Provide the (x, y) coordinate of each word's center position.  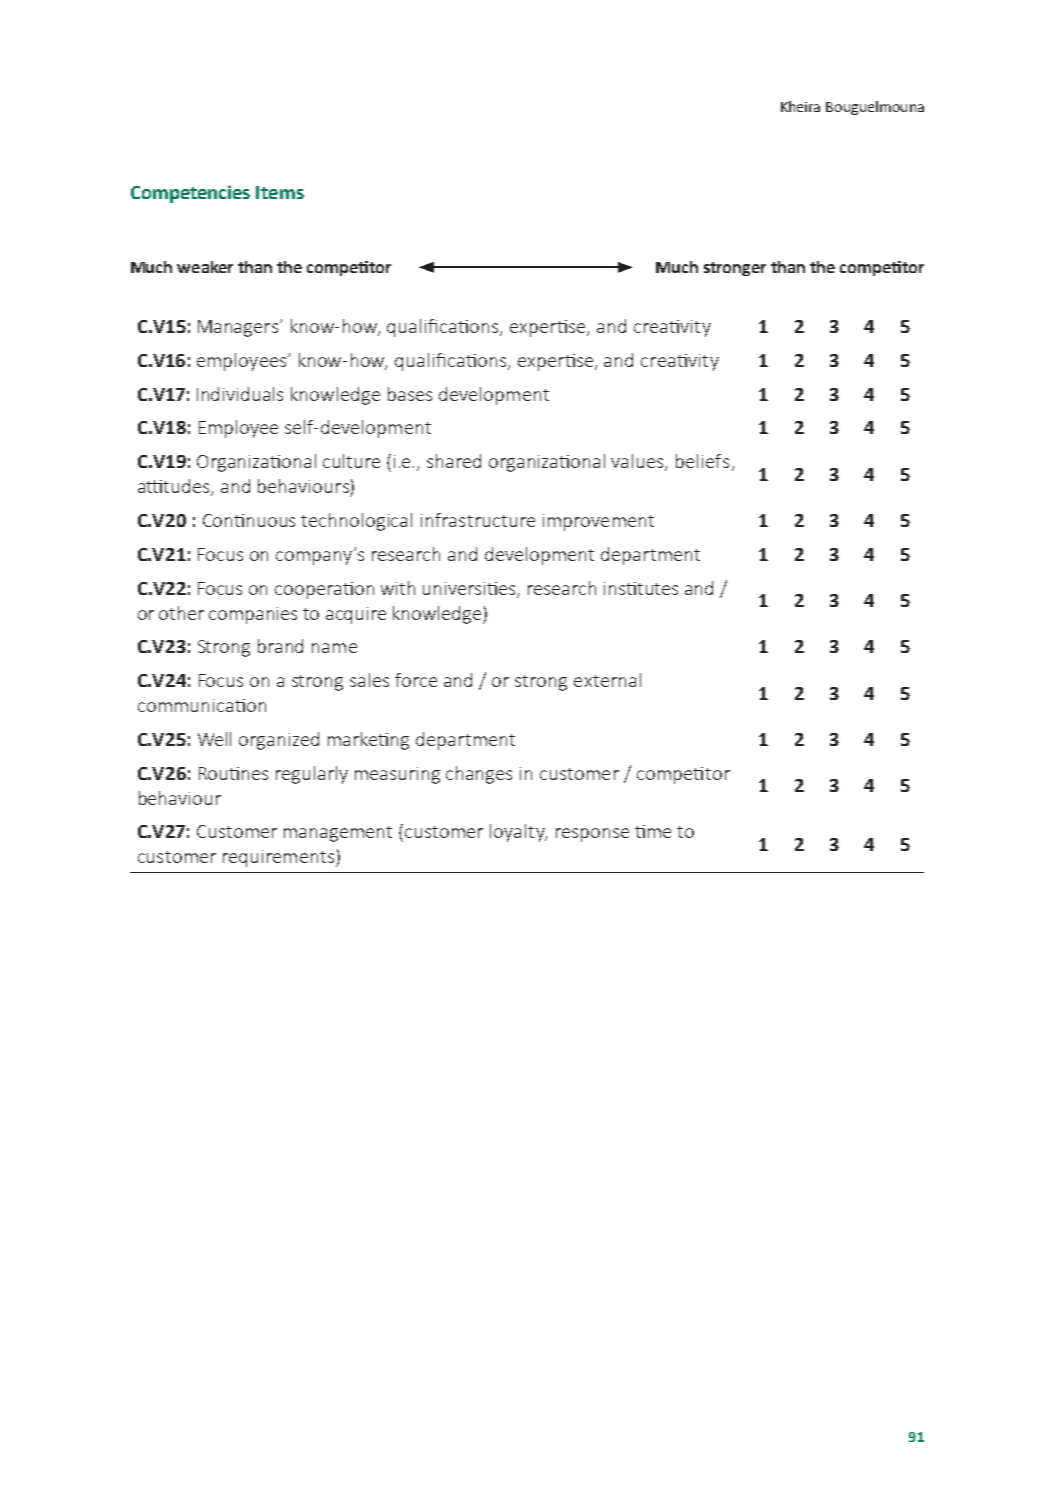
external (607, 680)
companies (253, 615)
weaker (205, 267)
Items (280, 192)
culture (351, 461)
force (416, 680)
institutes (641, 588)
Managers (239, 328)
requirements (280, 858)
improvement (598, 522)
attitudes (175, 487)
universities (470, 589)
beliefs (702, 461)
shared (454, 461)
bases (410, 394)
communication (202, 705)
